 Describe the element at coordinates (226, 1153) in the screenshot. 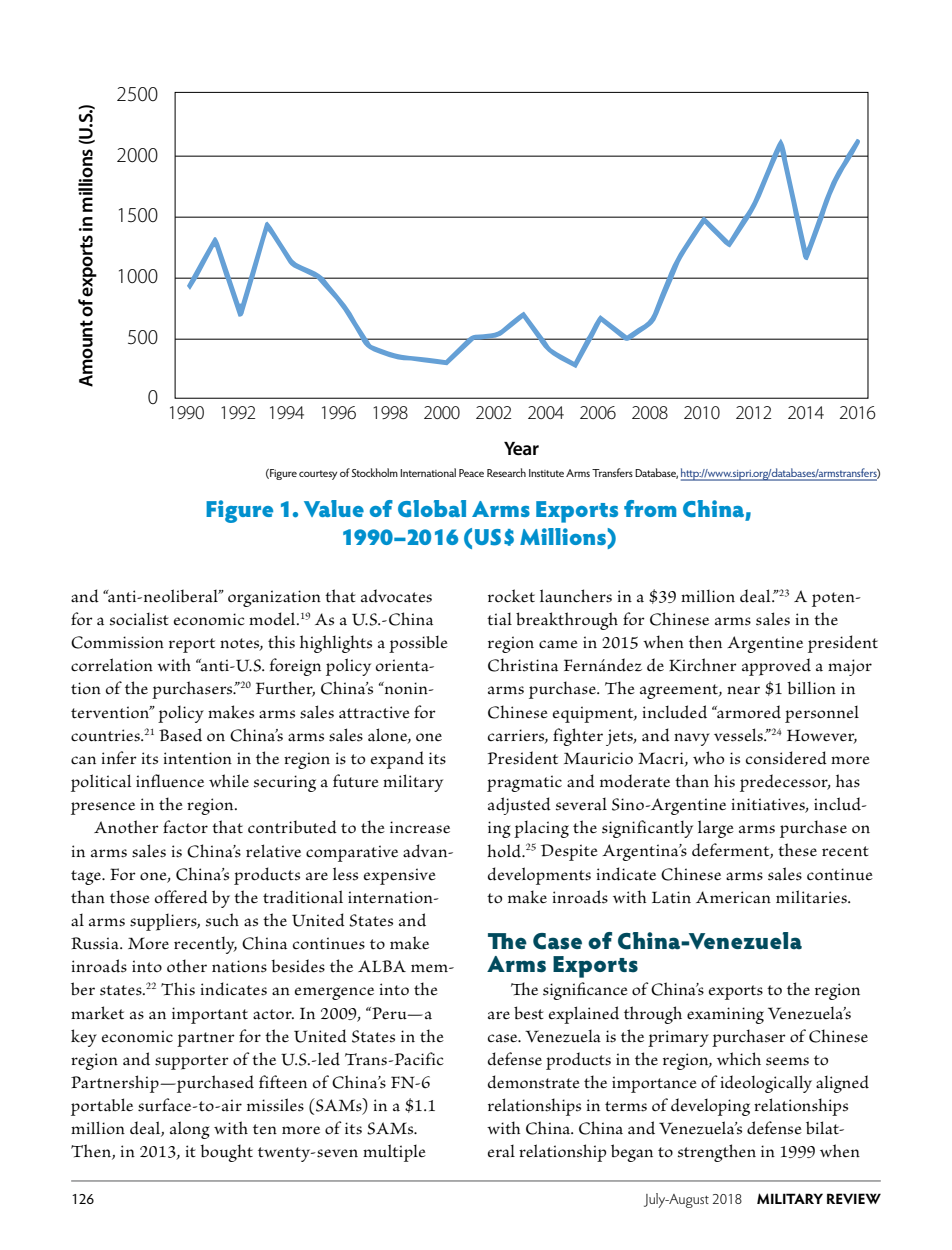

I see `bought` at that location.
